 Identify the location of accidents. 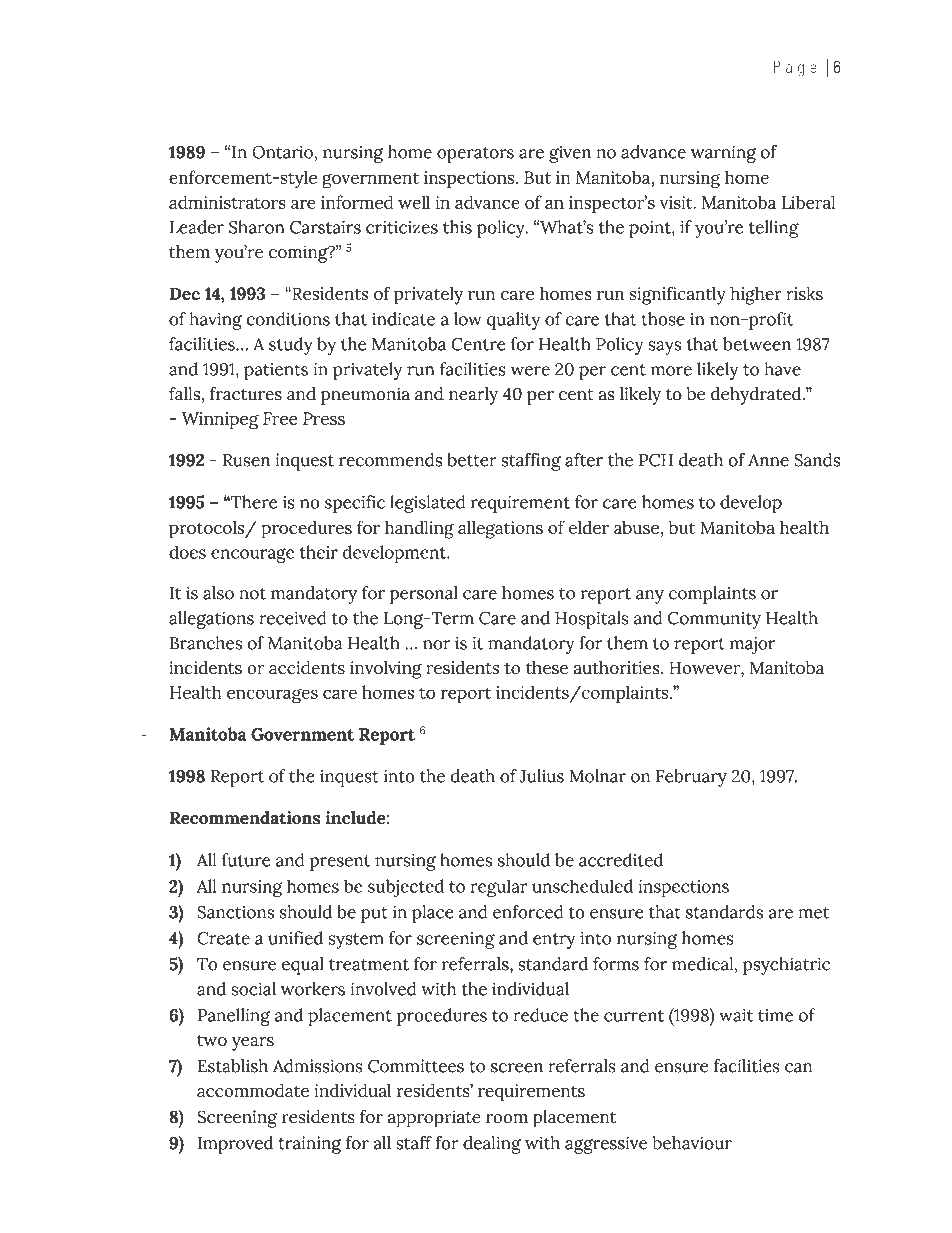
(307, 668).
